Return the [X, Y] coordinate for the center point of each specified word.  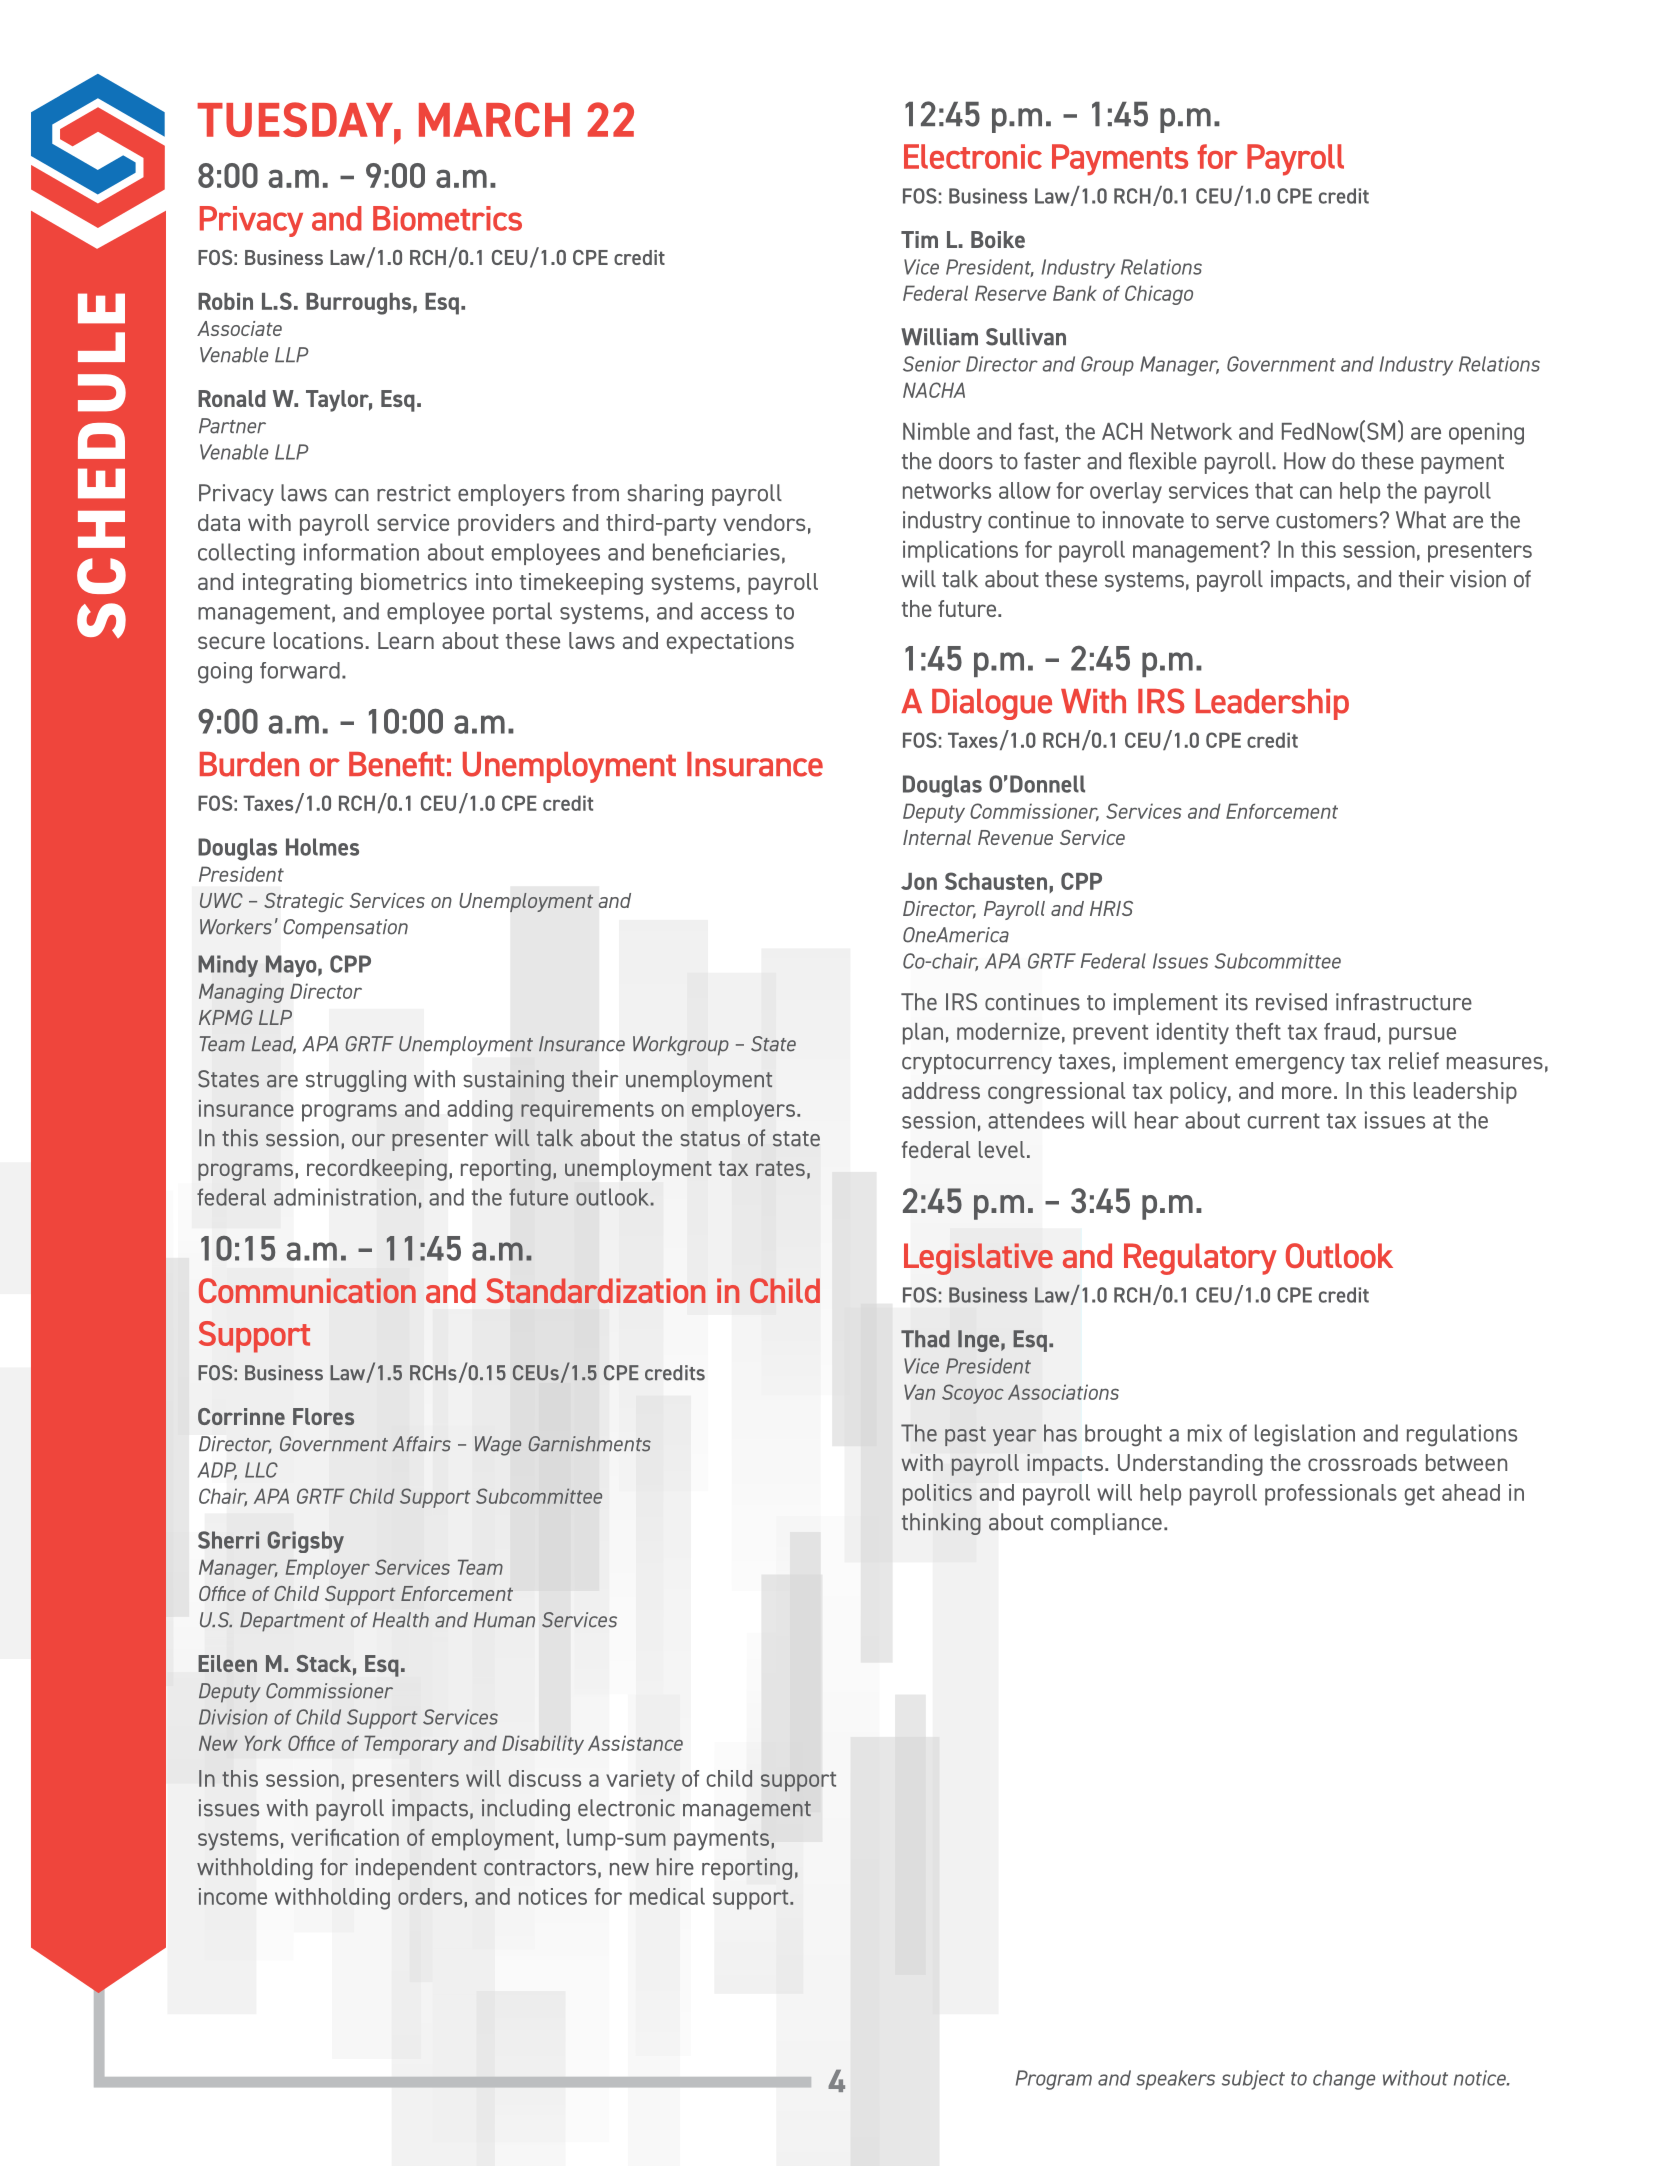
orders [430, 1896]
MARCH [494, 119]
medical [667, 1896]
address [941, 1090]
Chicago [1159, 295]
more [1307, 1092]
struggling [356, 1081]
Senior [932, 364]
